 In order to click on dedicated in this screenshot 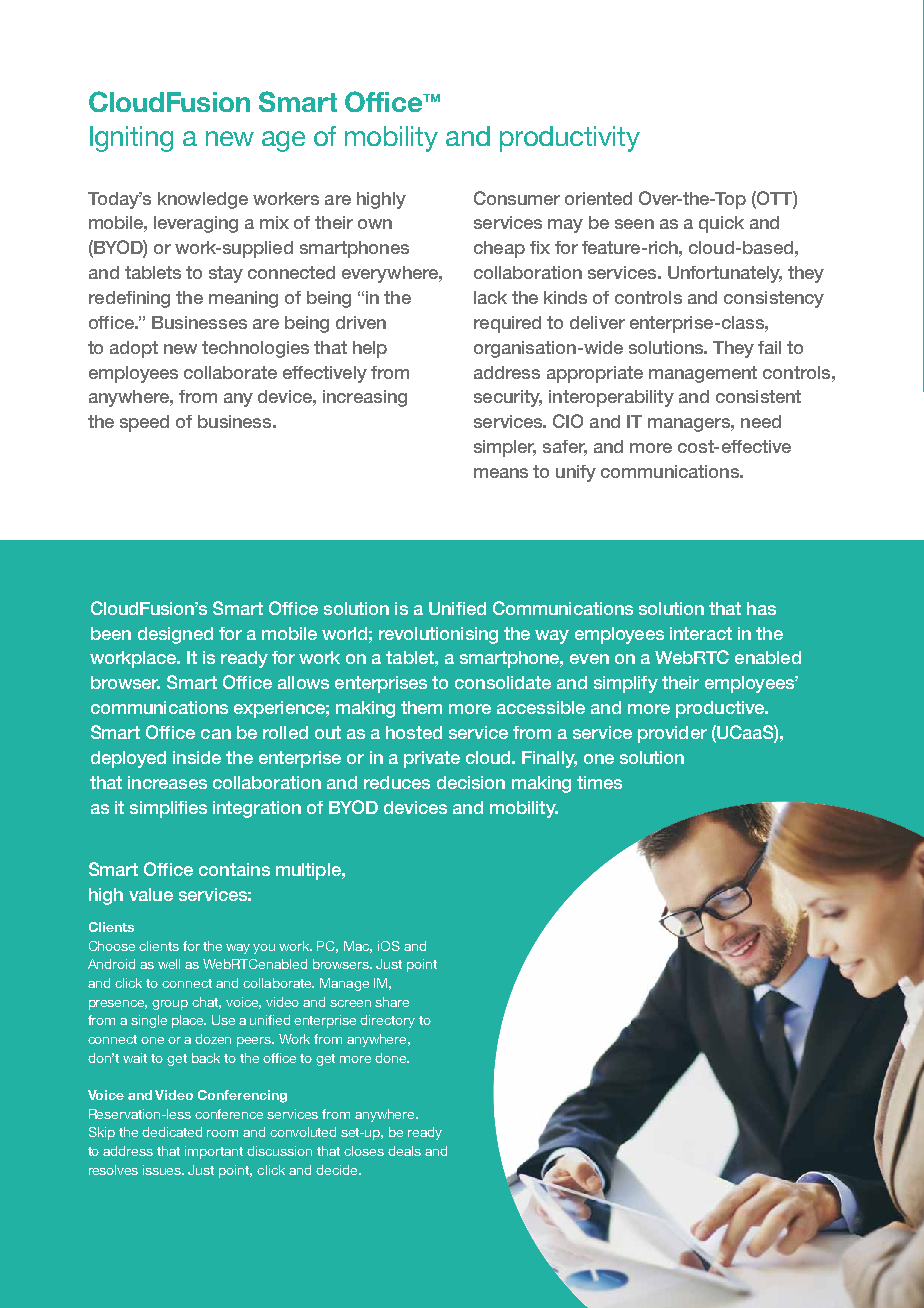, I will do `click(172, 1132)`.
